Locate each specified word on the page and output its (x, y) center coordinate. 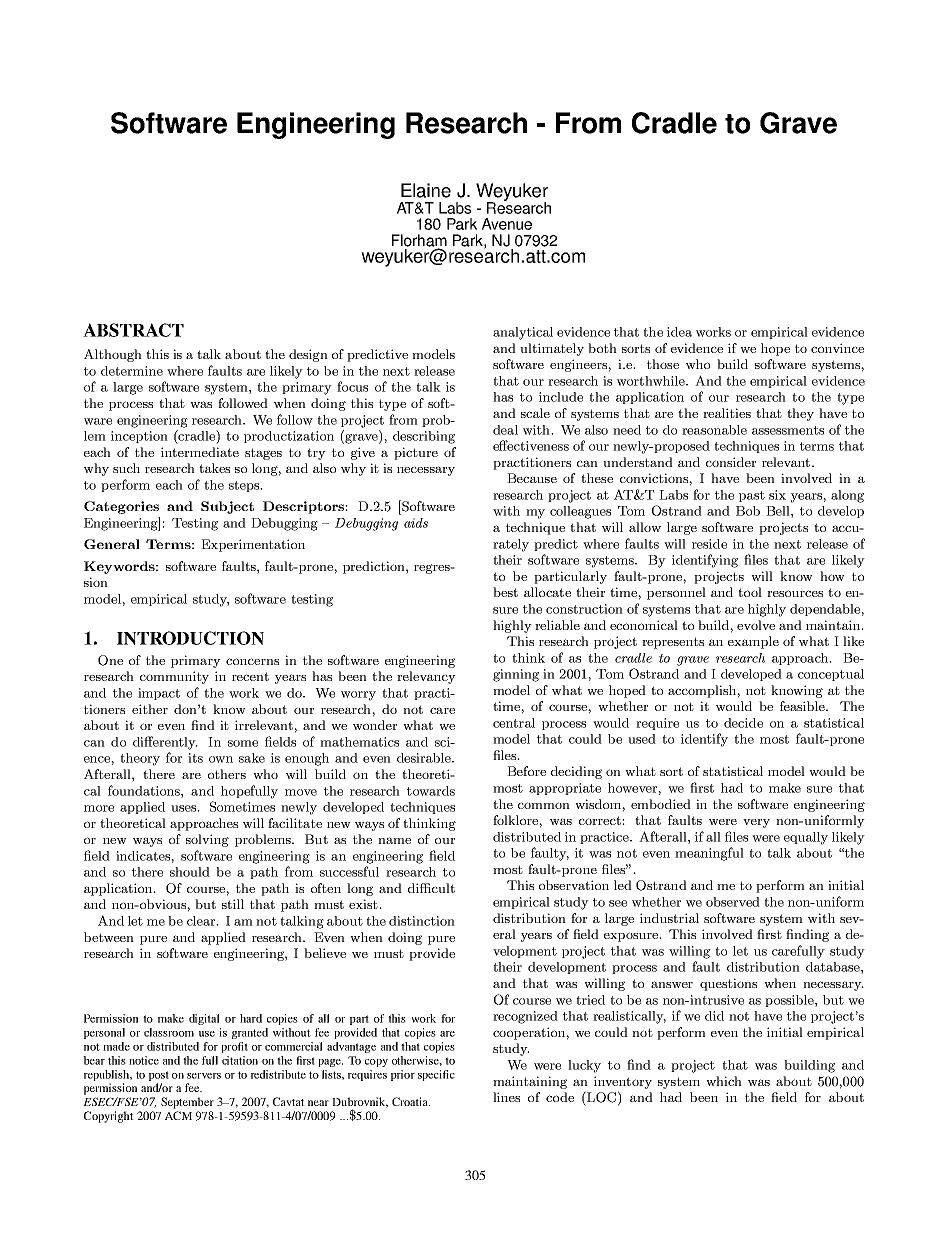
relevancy (426, 677)
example (753, 642)
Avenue (507, 224)
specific (436, 1075)
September (187, 1103)
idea (679, 332)
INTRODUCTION (190, 638)
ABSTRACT (133, 330)
